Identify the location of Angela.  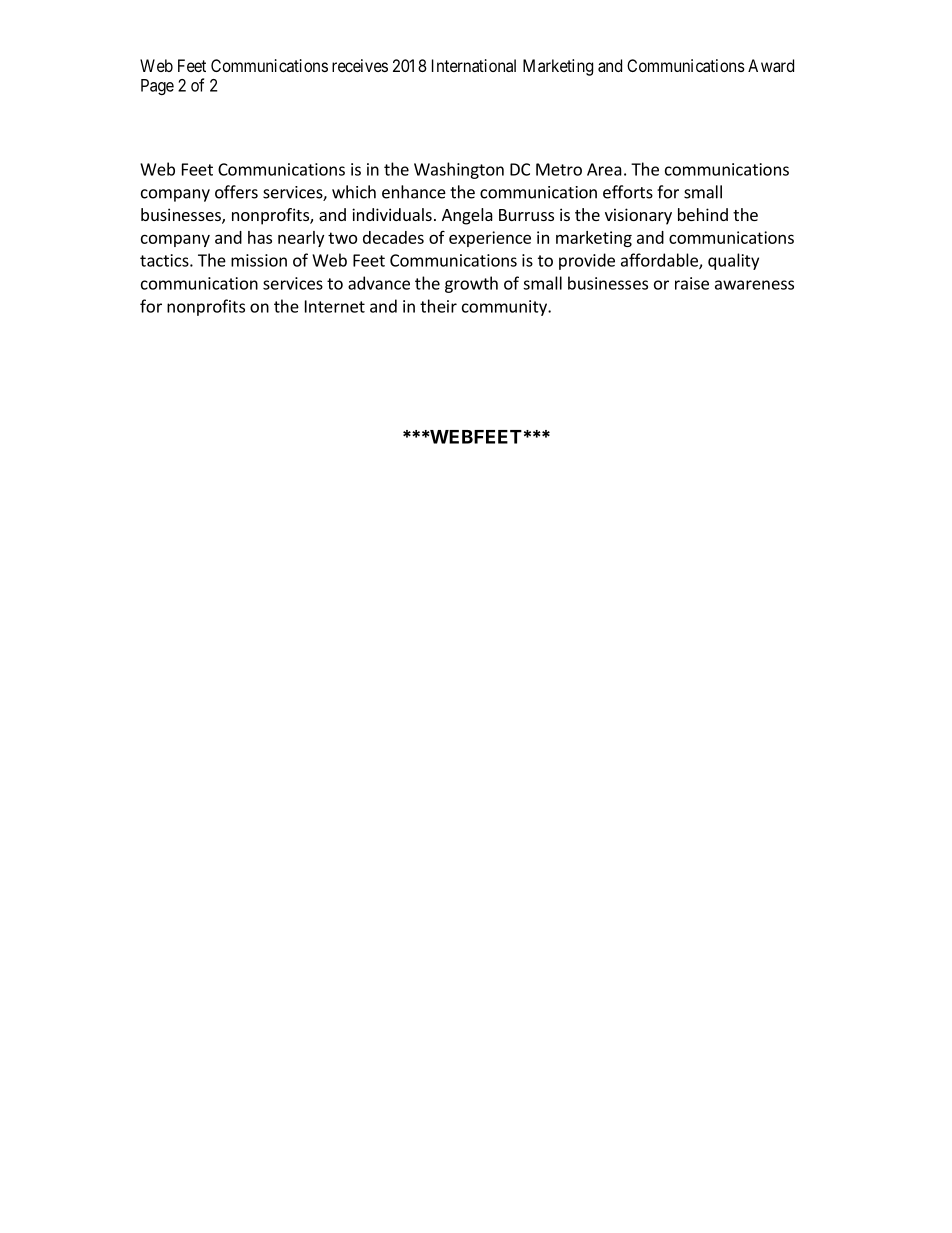
(467, 216).
